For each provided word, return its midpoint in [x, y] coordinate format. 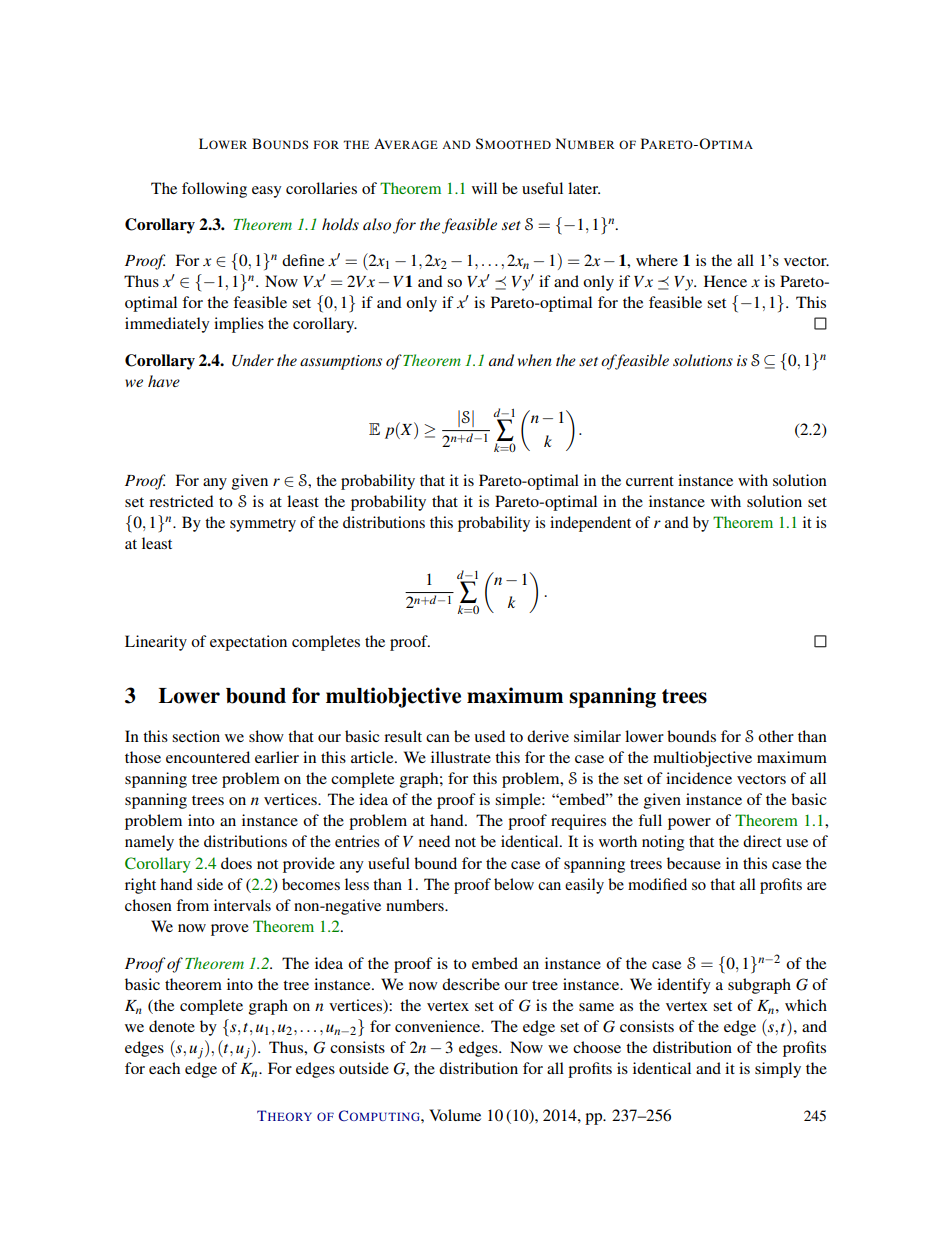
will [484, 188]
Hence [725, 281]
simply [778, 1070]
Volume [455, 1115]
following [214, 190]
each [164, 1068]
